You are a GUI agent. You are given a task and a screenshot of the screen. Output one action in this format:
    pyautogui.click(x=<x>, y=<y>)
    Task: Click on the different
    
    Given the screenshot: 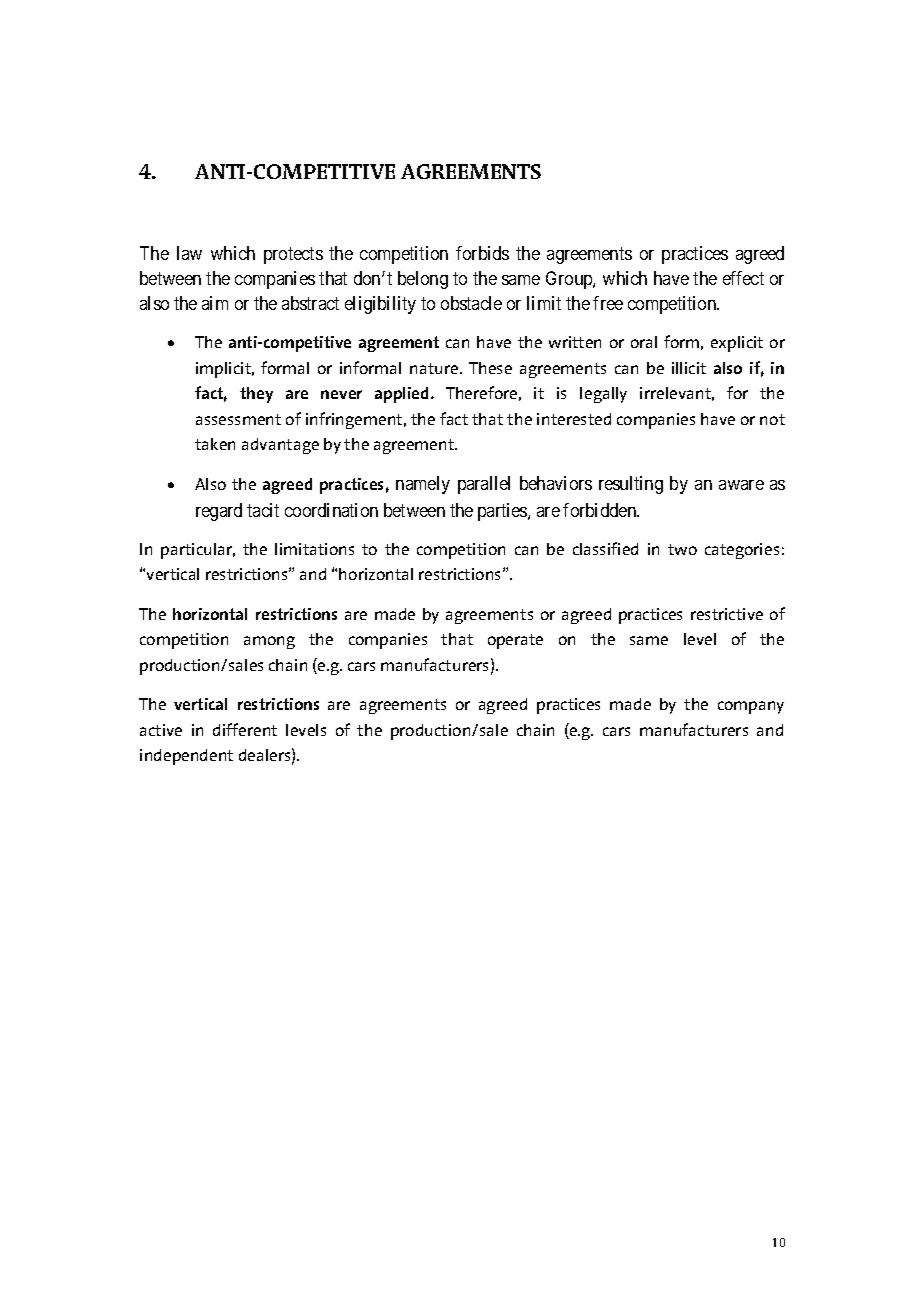 What is the action you would take?
    pyautogui.click(x=245, y=729)
